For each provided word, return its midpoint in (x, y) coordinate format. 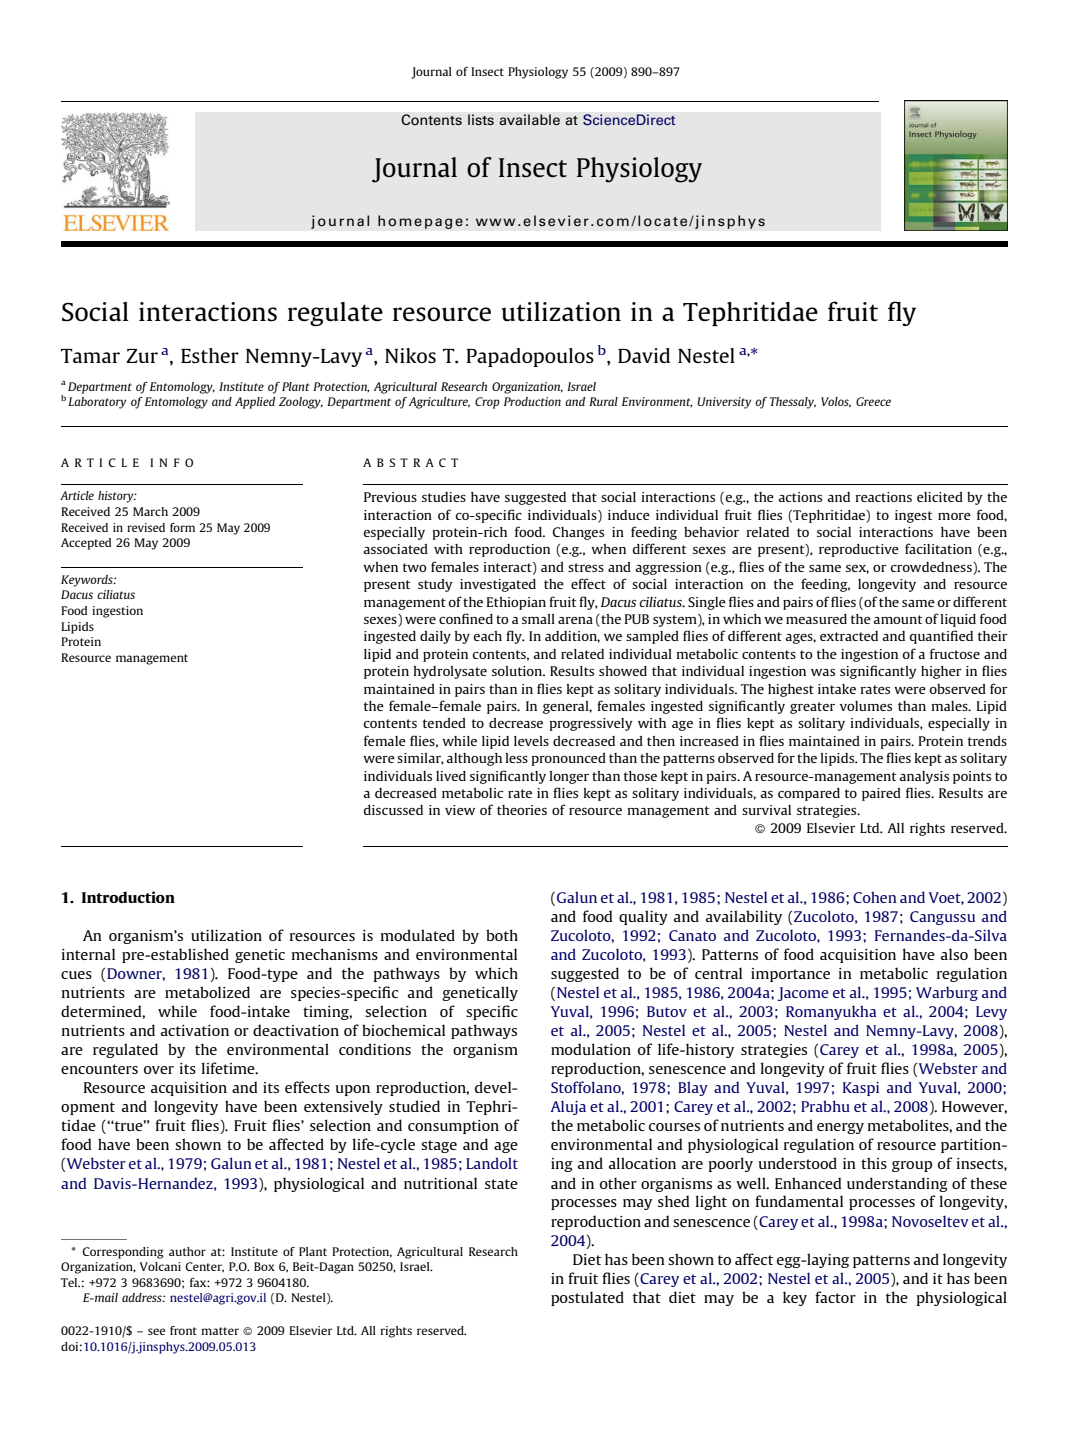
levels (531, 741)
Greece (873, 401)
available (529, 120)
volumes (866, 706)
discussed (393, 810)
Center (204, 1267)
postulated (587, 1298)
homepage (420, 222)
